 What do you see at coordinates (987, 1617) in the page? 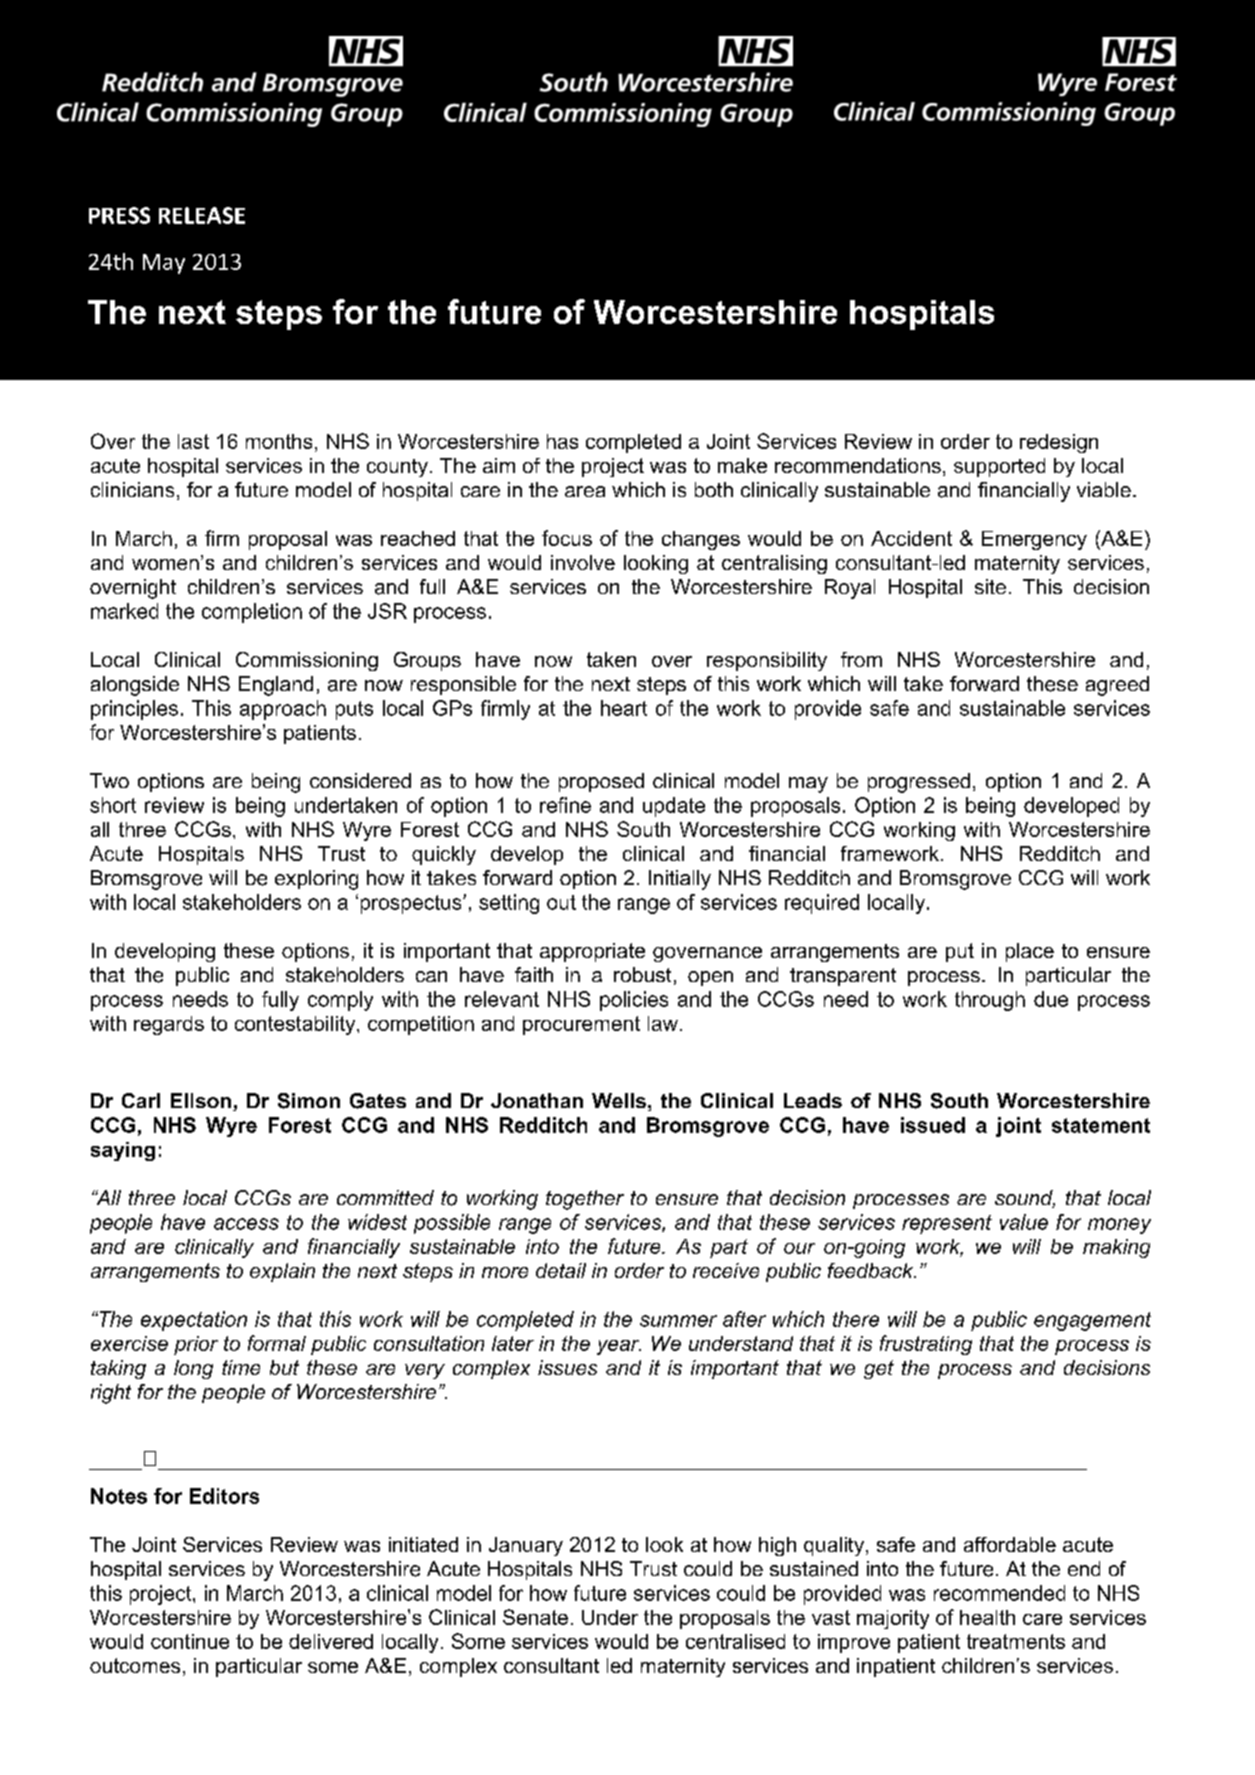
I see `health` at bounding box center [987, 1617].
